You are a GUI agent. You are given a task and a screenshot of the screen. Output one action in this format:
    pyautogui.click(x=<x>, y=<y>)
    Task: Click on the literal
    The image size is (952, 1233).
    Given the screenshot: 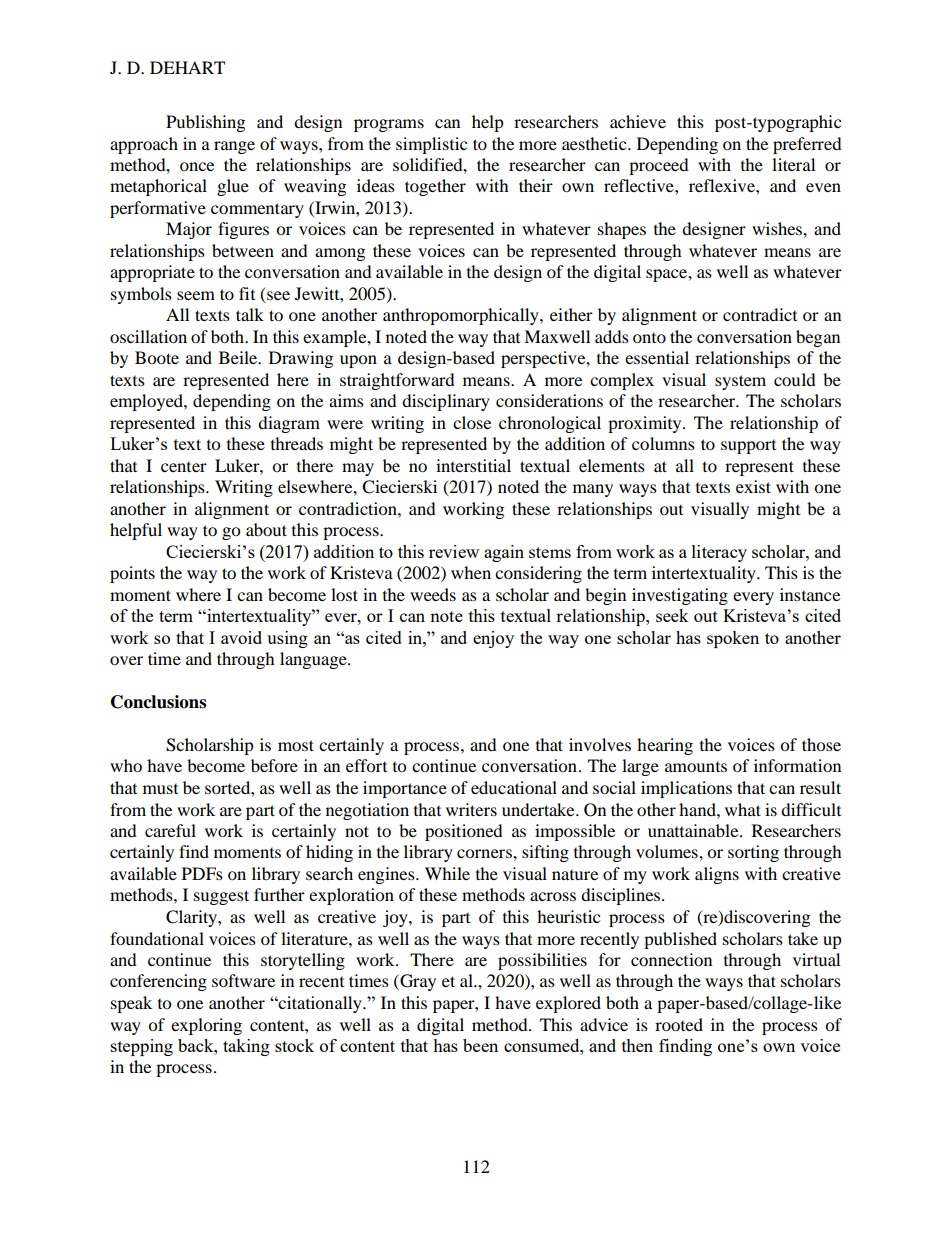 What is the action you would take?
    pyautogui.click(x=793, y=164)
